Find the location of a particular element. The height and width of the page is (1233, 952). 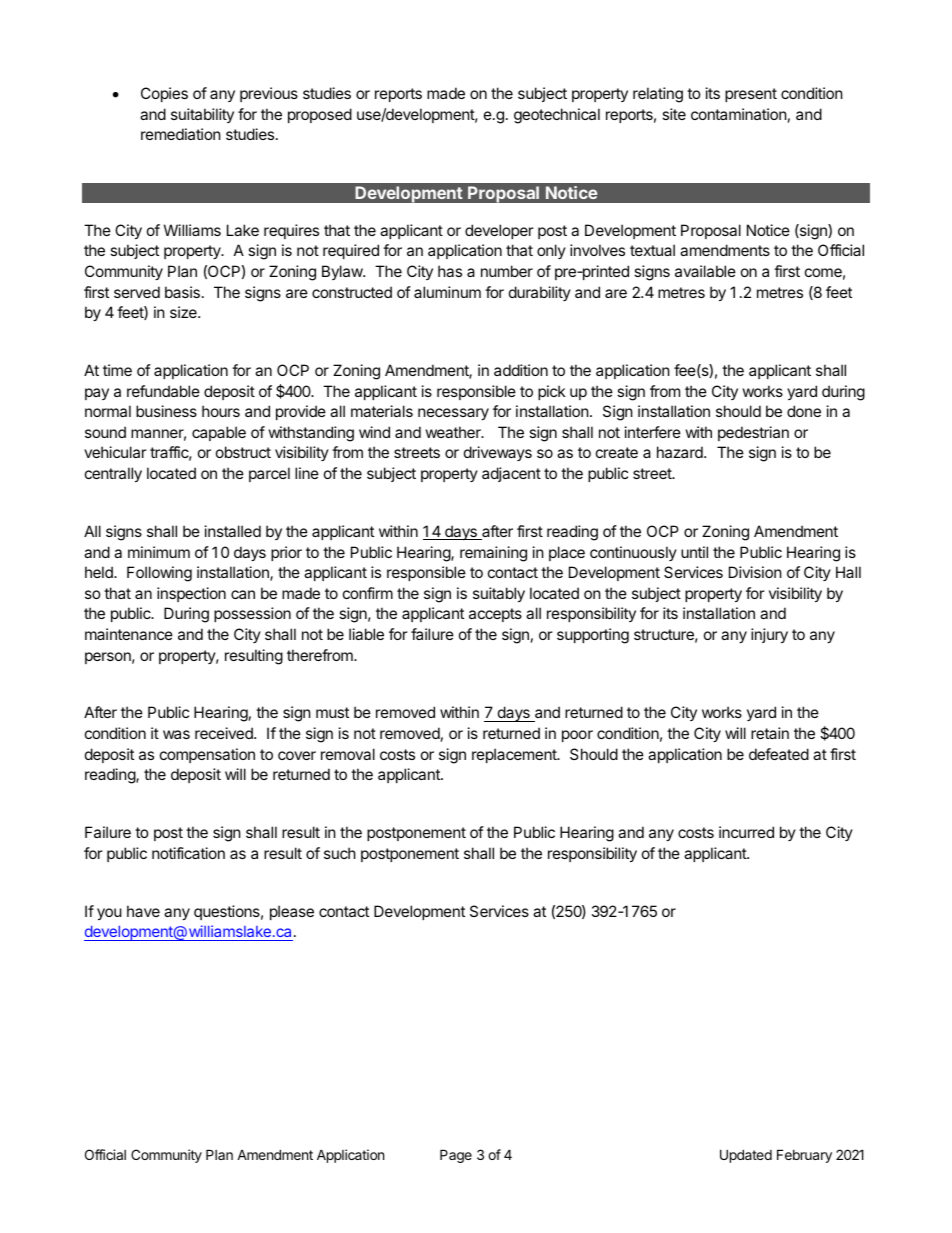

Updated is located at coordinates (746, 1156).
